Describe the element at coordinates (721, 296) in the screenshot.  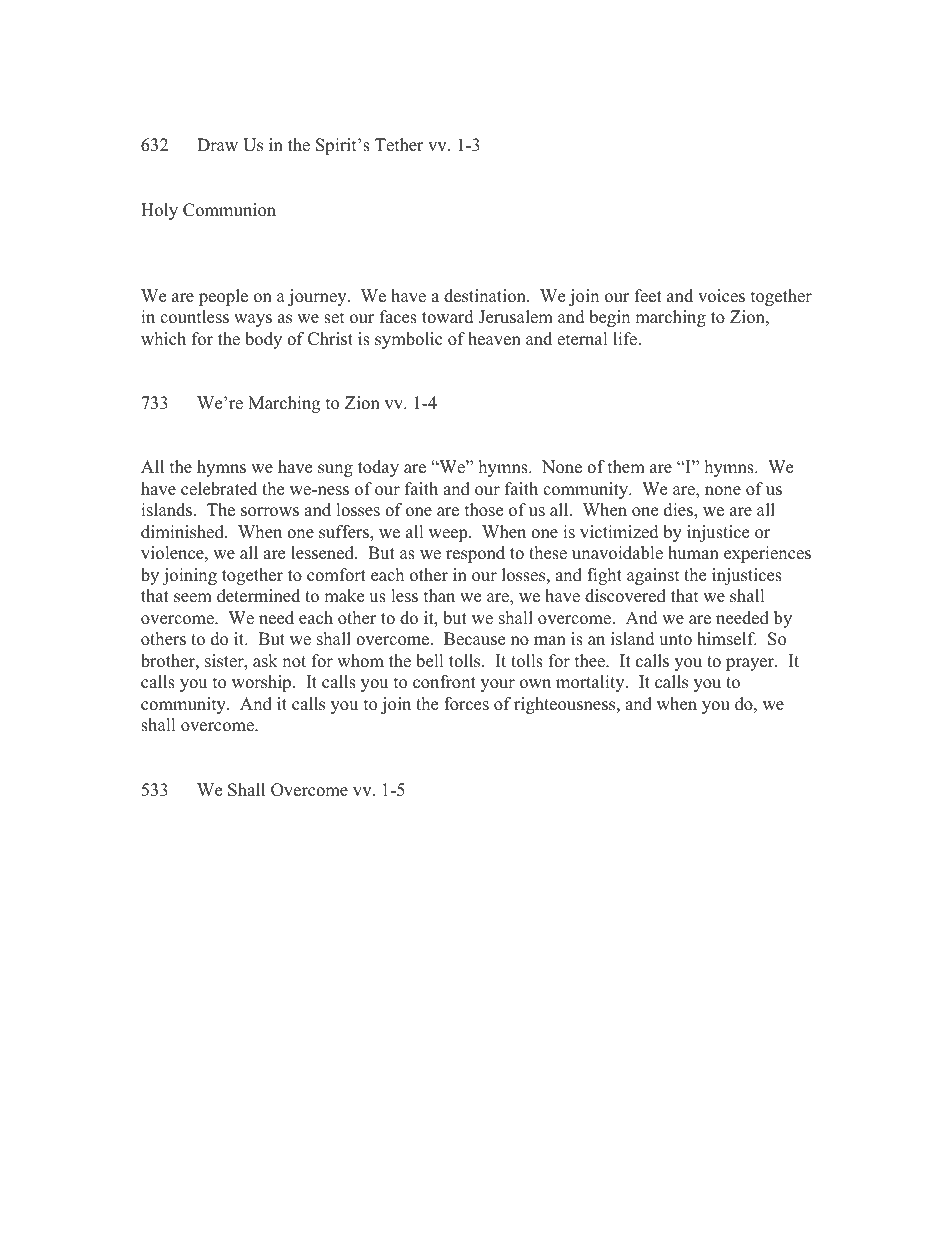
I see `voices` at that location.
